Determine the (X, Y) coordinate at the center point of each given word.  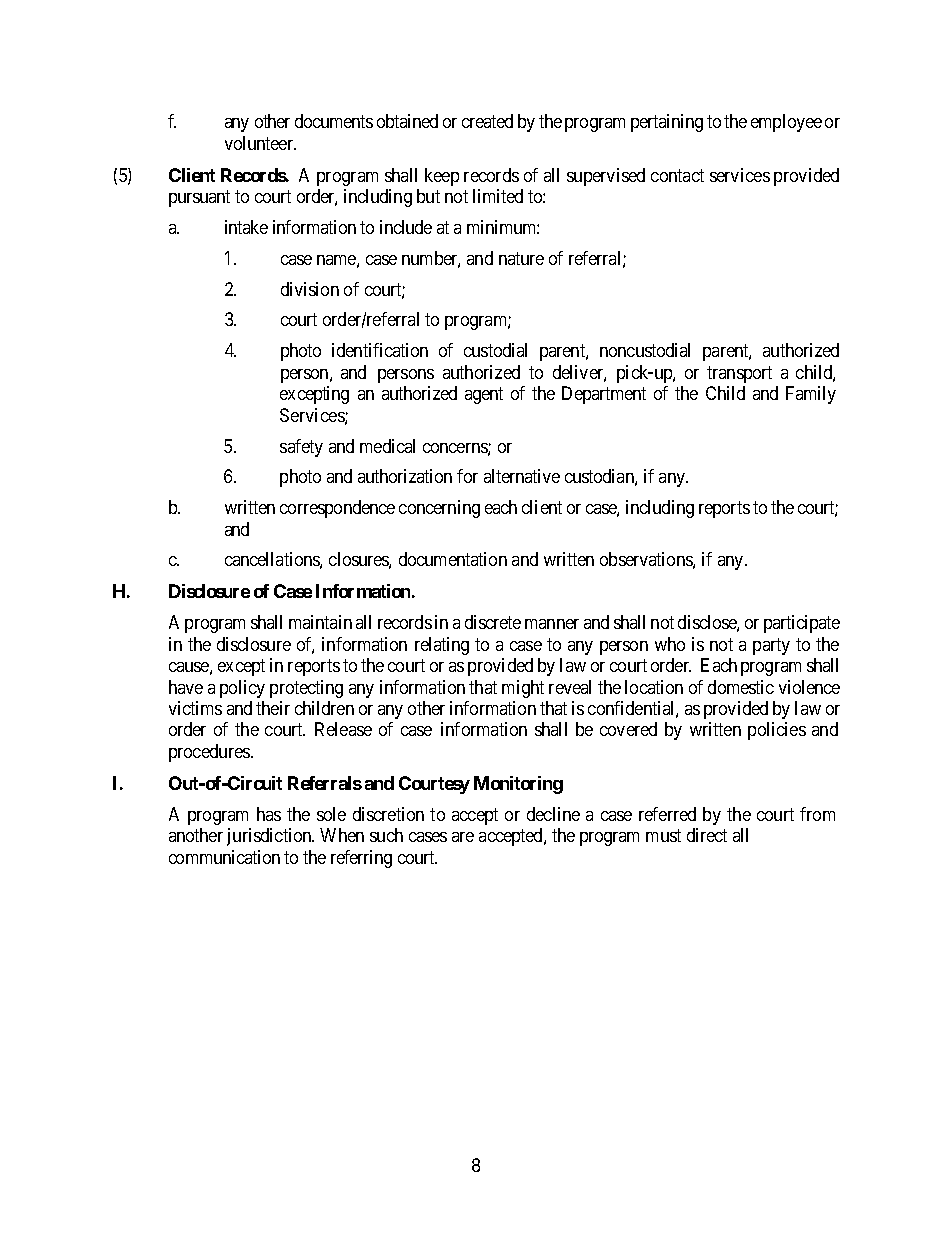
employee (786, 123)
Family (811, 395)
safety (301, 448)
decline (553, 814)
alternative (522, 476)
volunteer (260, 143)
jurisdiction (270, 837)
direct (707, 835)
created (487, 121)
